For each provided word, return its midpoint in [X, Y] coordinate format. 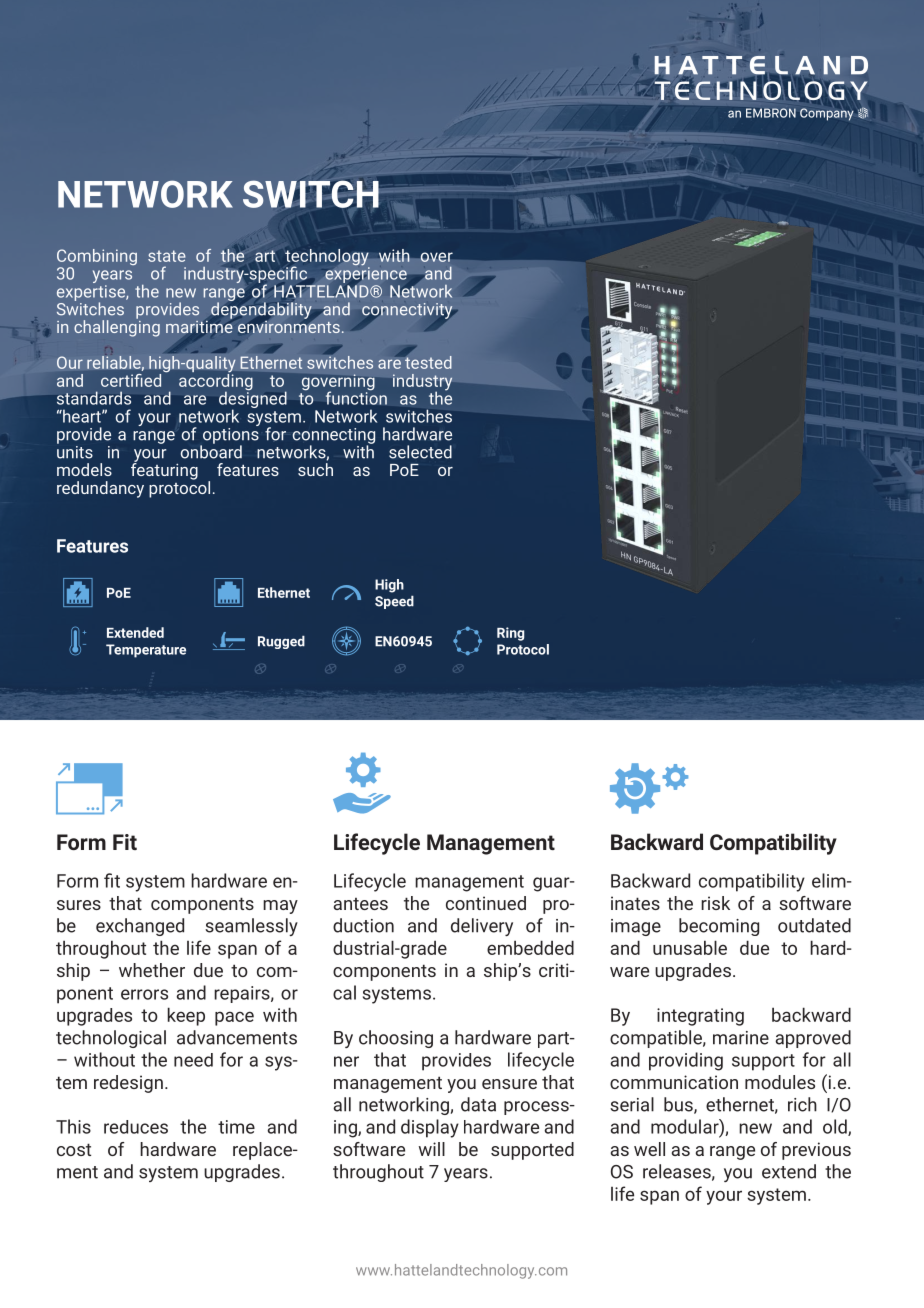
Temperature [146, 651]
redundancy [100, 489]
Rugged [281, 642]
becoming [719, 927]
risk [715, 903]
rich [802, 1104]
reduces [136, 1127]
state [167, 256]
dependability [261, 309]
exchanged [140, 927]
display [430, 1128]
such [315, 469]
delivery [482, 927]
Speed [394, 602]
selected [420, 452]
